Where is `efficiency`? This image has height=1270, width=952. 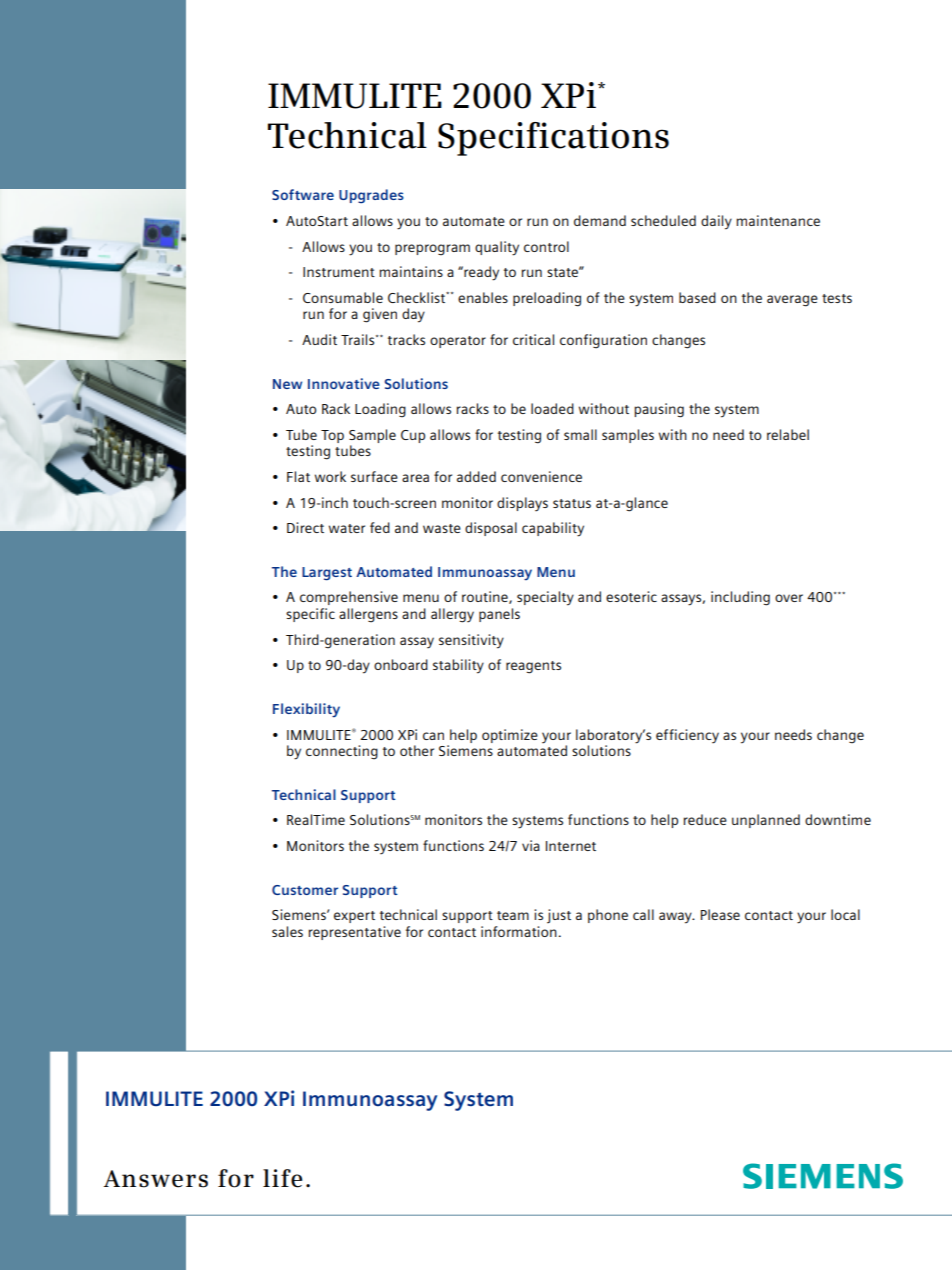 efficiency is located at coordinates (687, 736).
